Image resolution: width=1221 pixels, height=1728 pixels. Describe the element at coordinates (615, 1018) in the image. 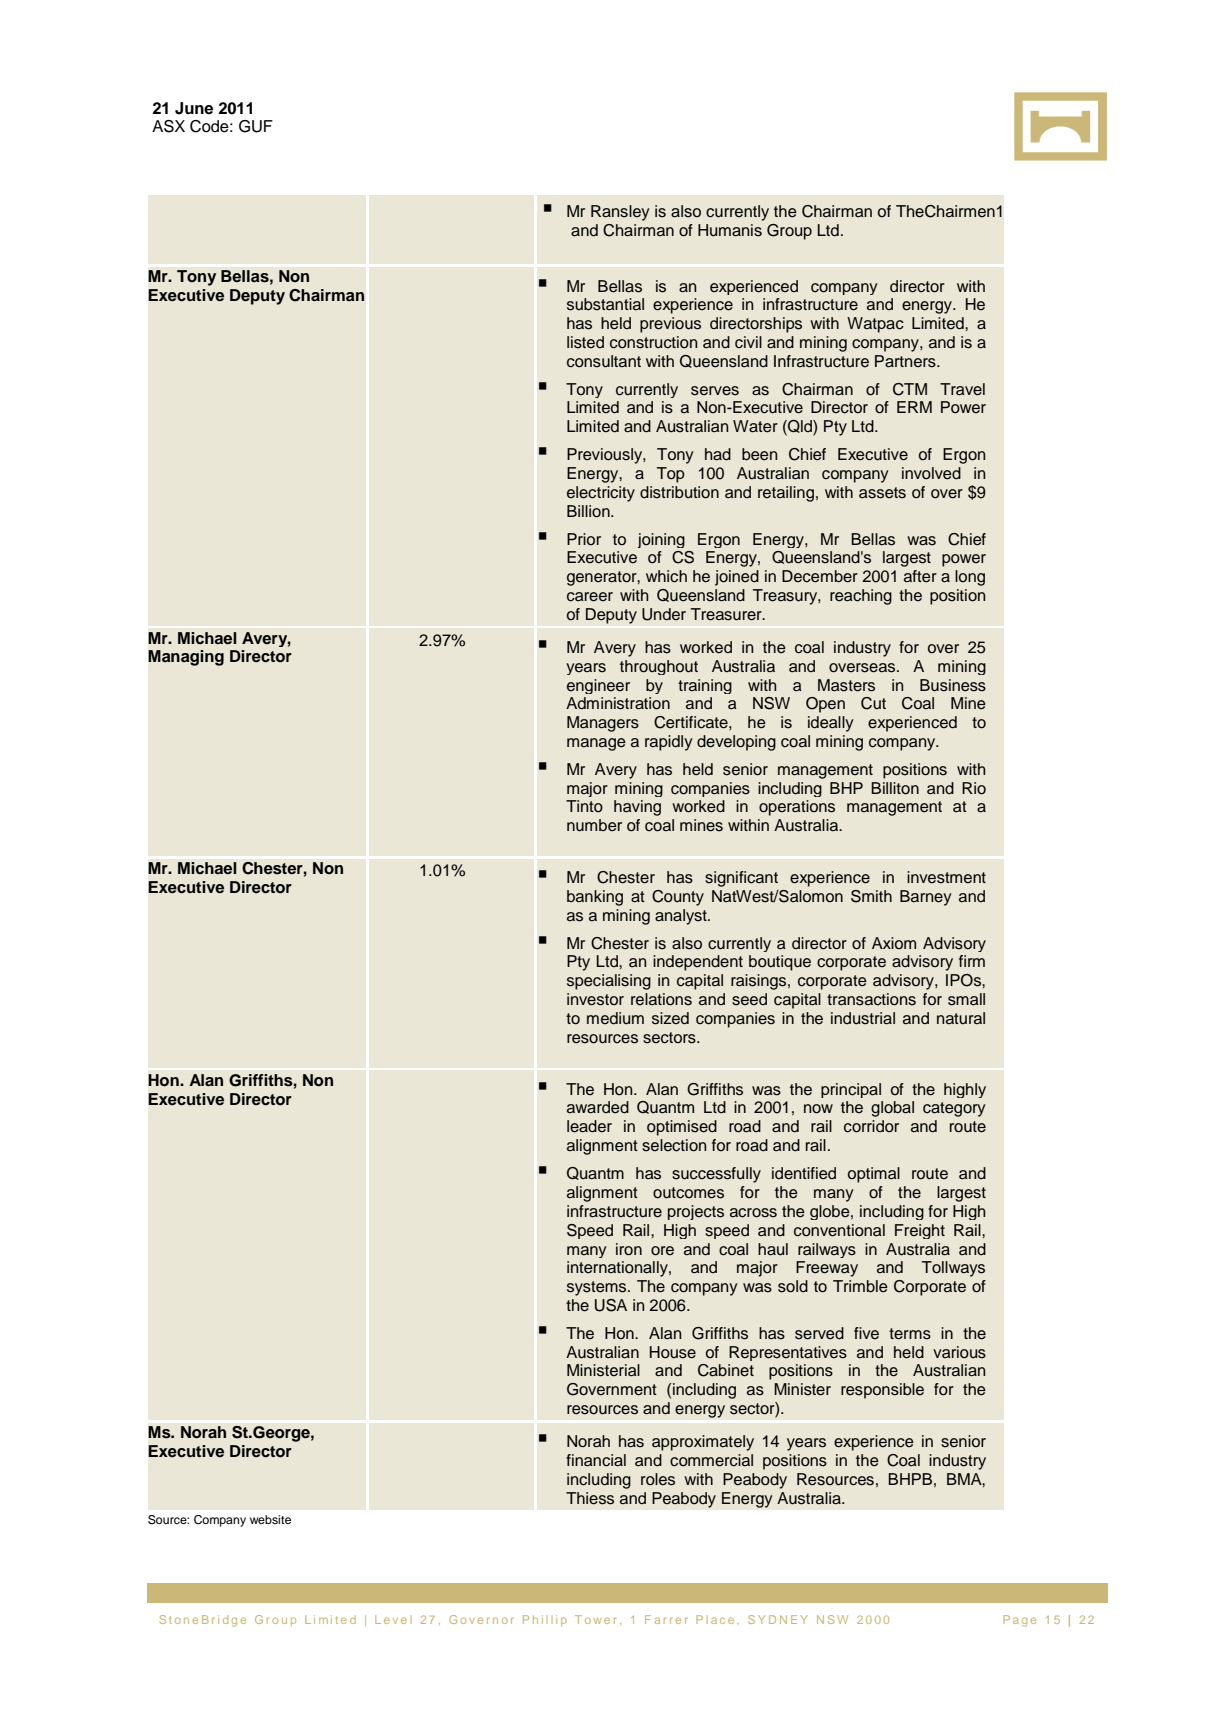

I see `medium` at that location.
